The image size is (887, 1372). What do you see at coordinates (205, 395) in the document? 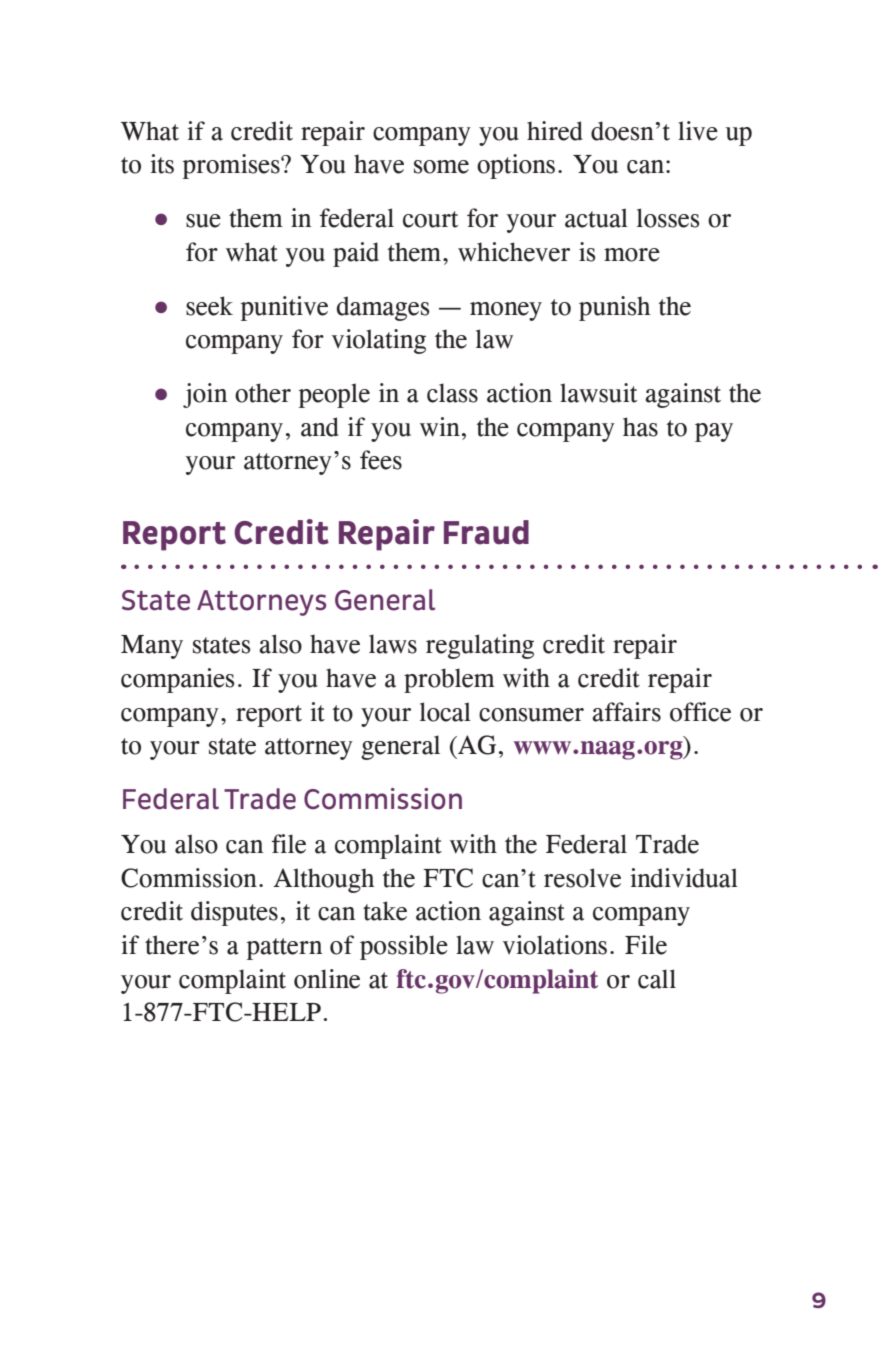
I see `join` at bounding box center [205, 395].
